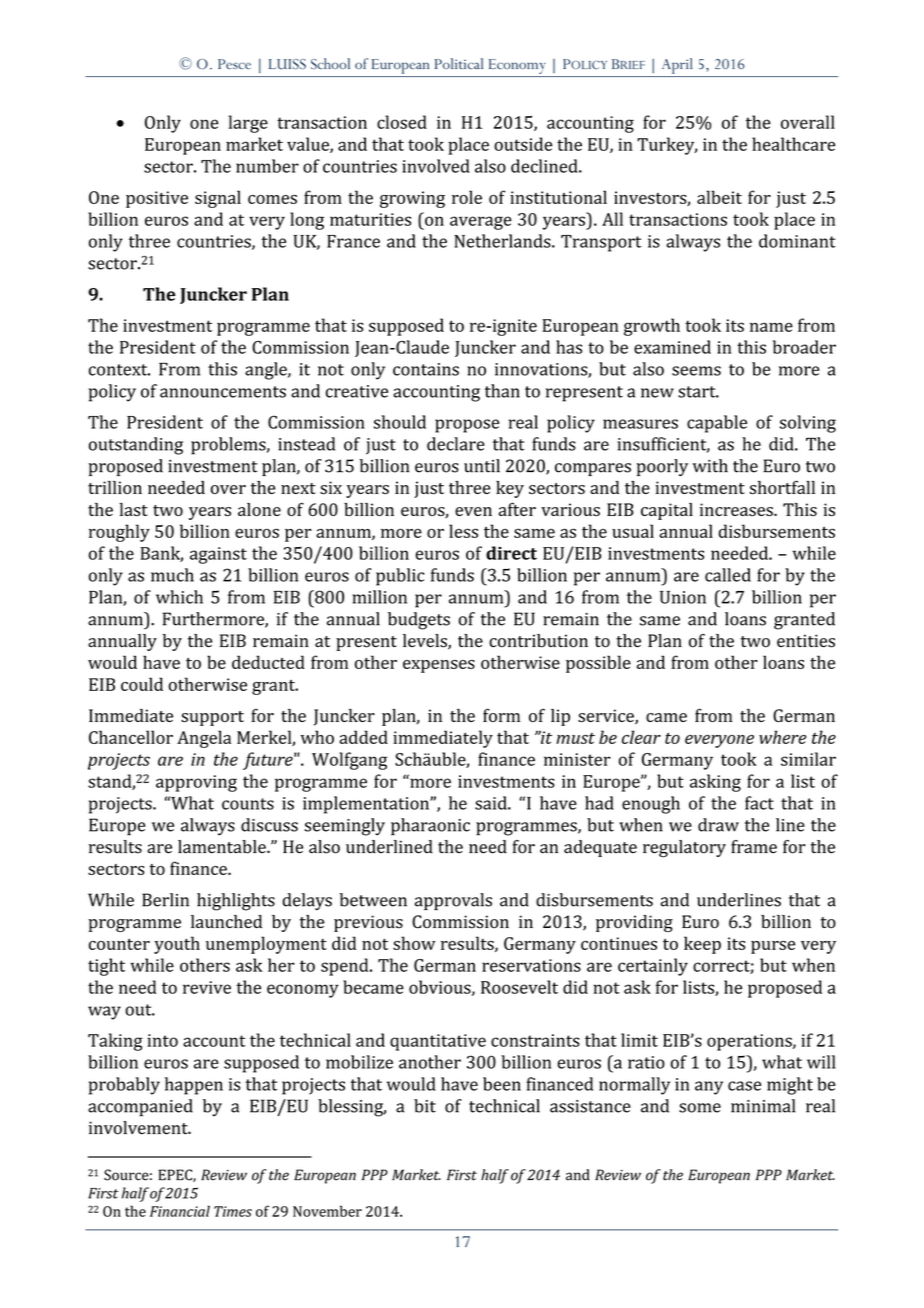 This page has width=924, height=1308. I want to click on which, so click(179, 597).
